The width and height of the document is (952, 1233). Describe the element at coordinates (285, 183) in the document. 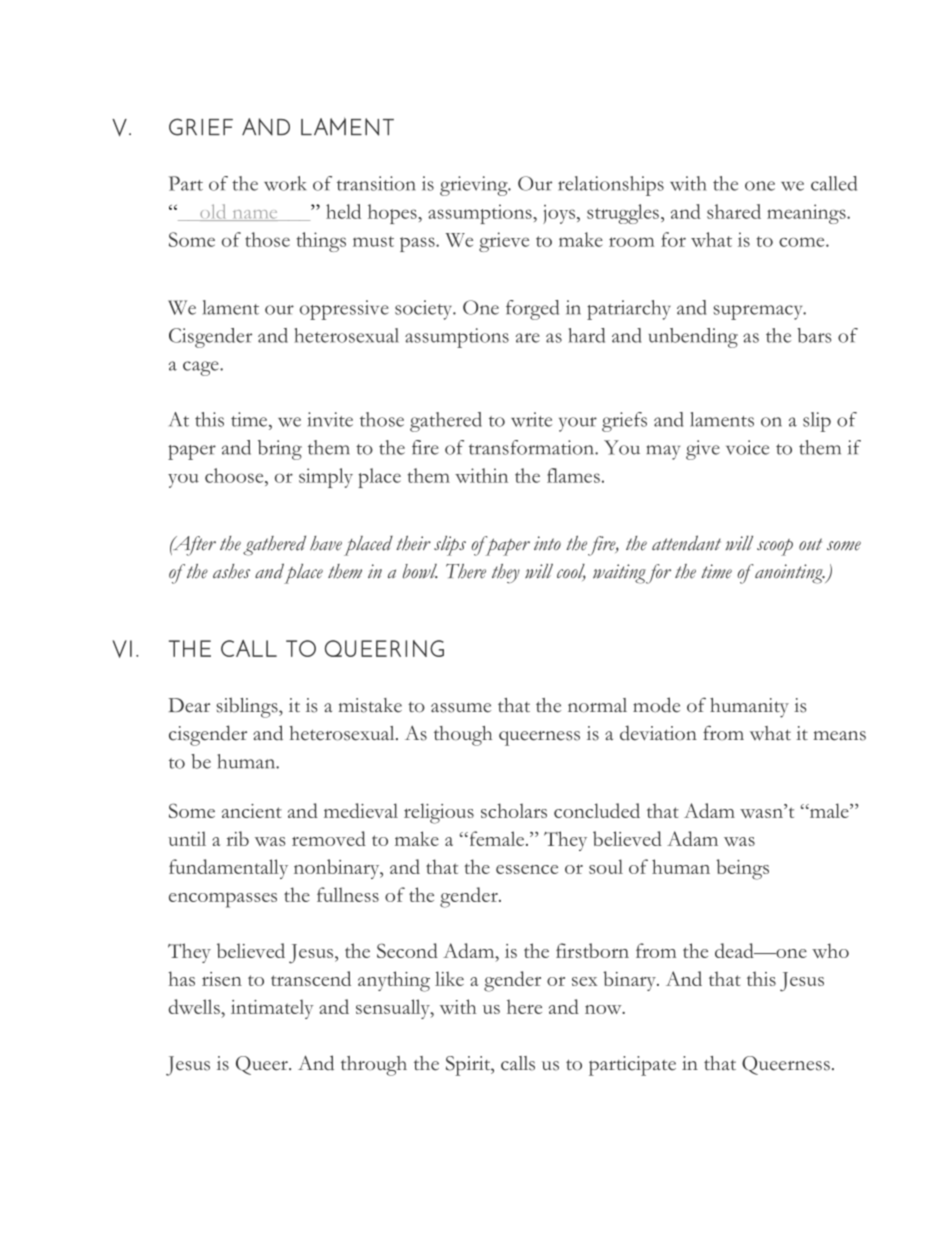

I see `work` at that location.
